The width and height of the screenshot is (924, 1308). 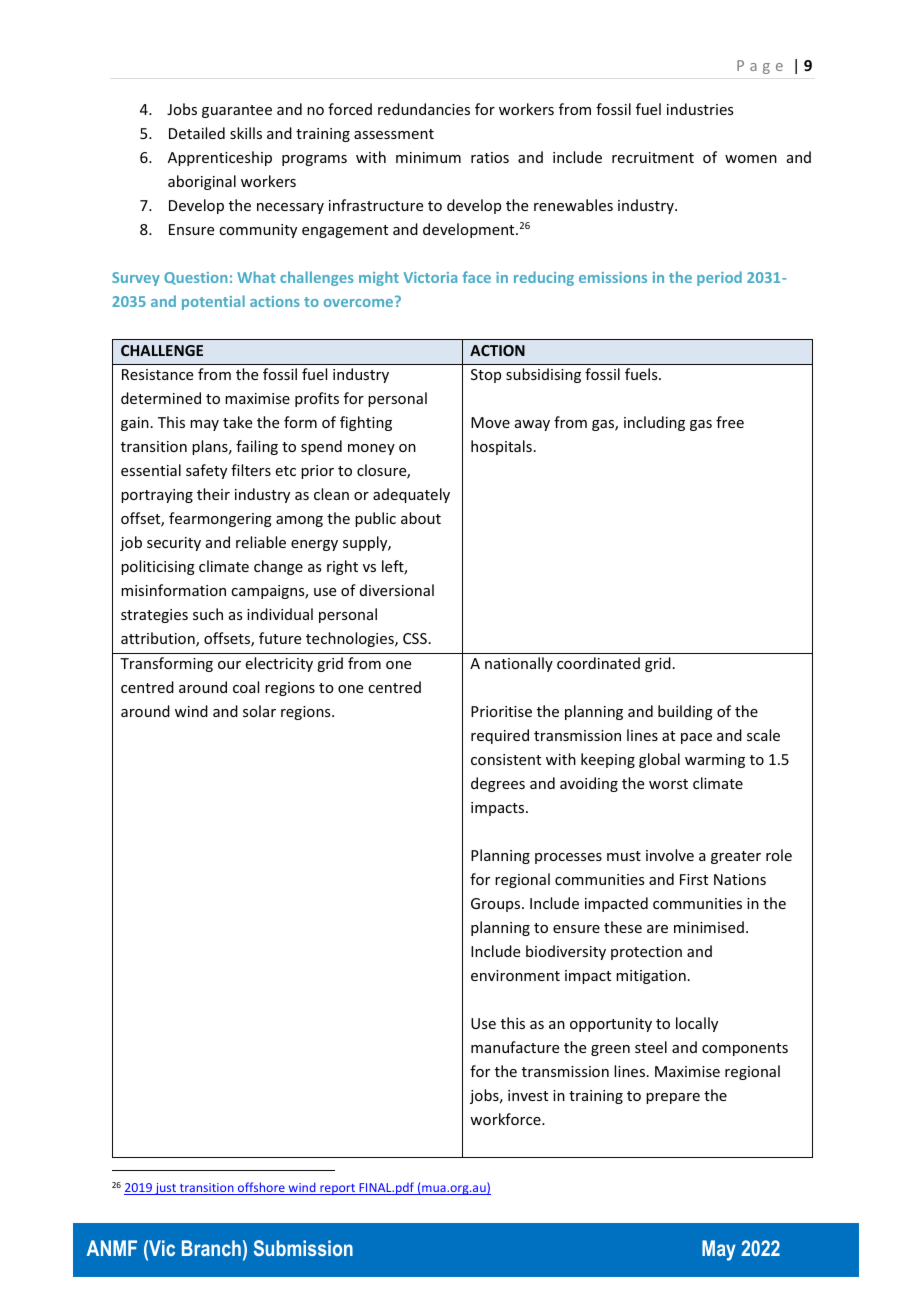 I want to click on First, so click(x=694, y=879).
